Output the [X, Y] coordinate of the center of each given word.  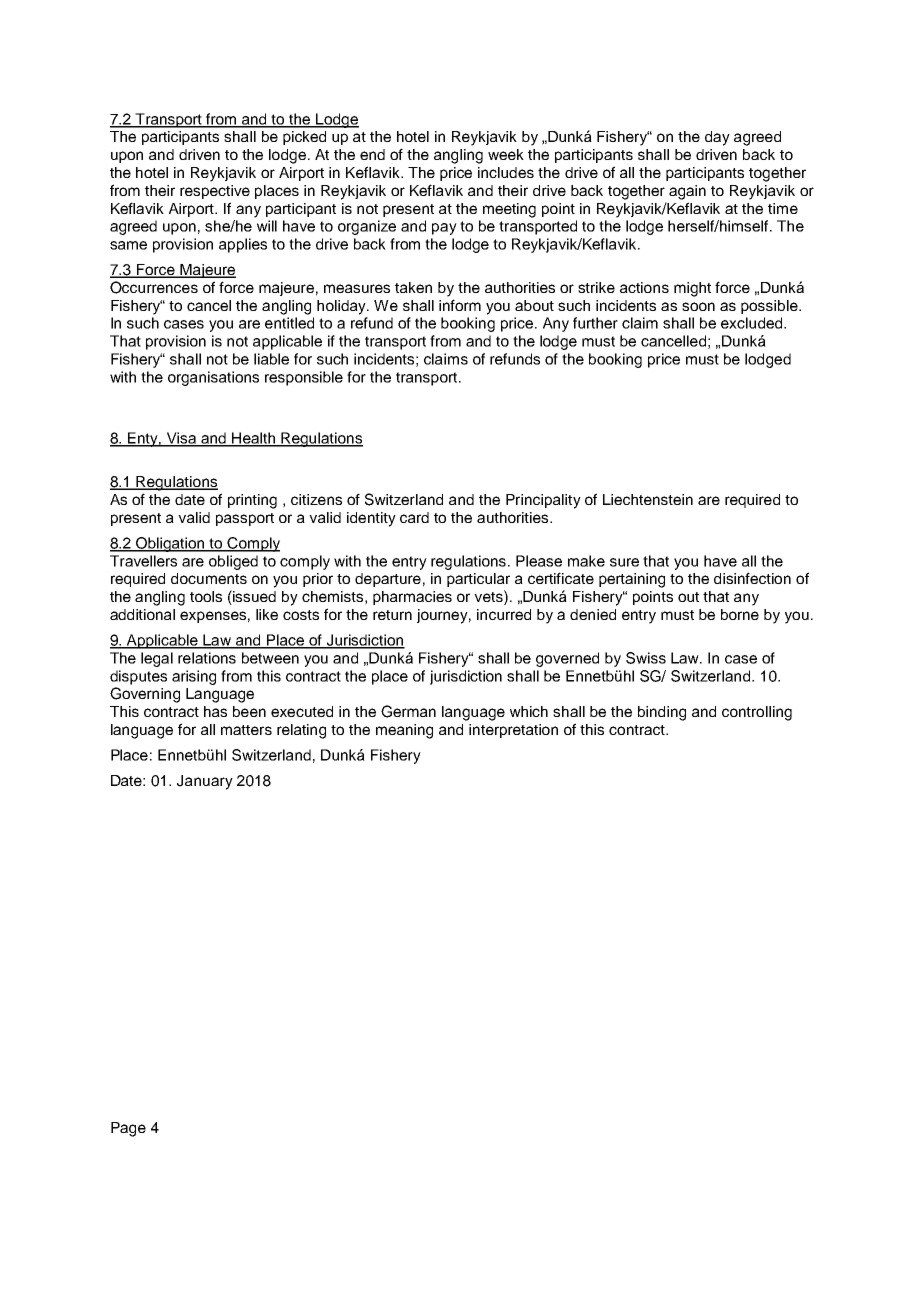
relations [207, 658]
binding [662, 713]
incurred [504, 614]
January [205, 782]
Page [128, 1129]
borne [740, 614]
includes [506, 172]
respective [215, 192]
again [687, 192]
